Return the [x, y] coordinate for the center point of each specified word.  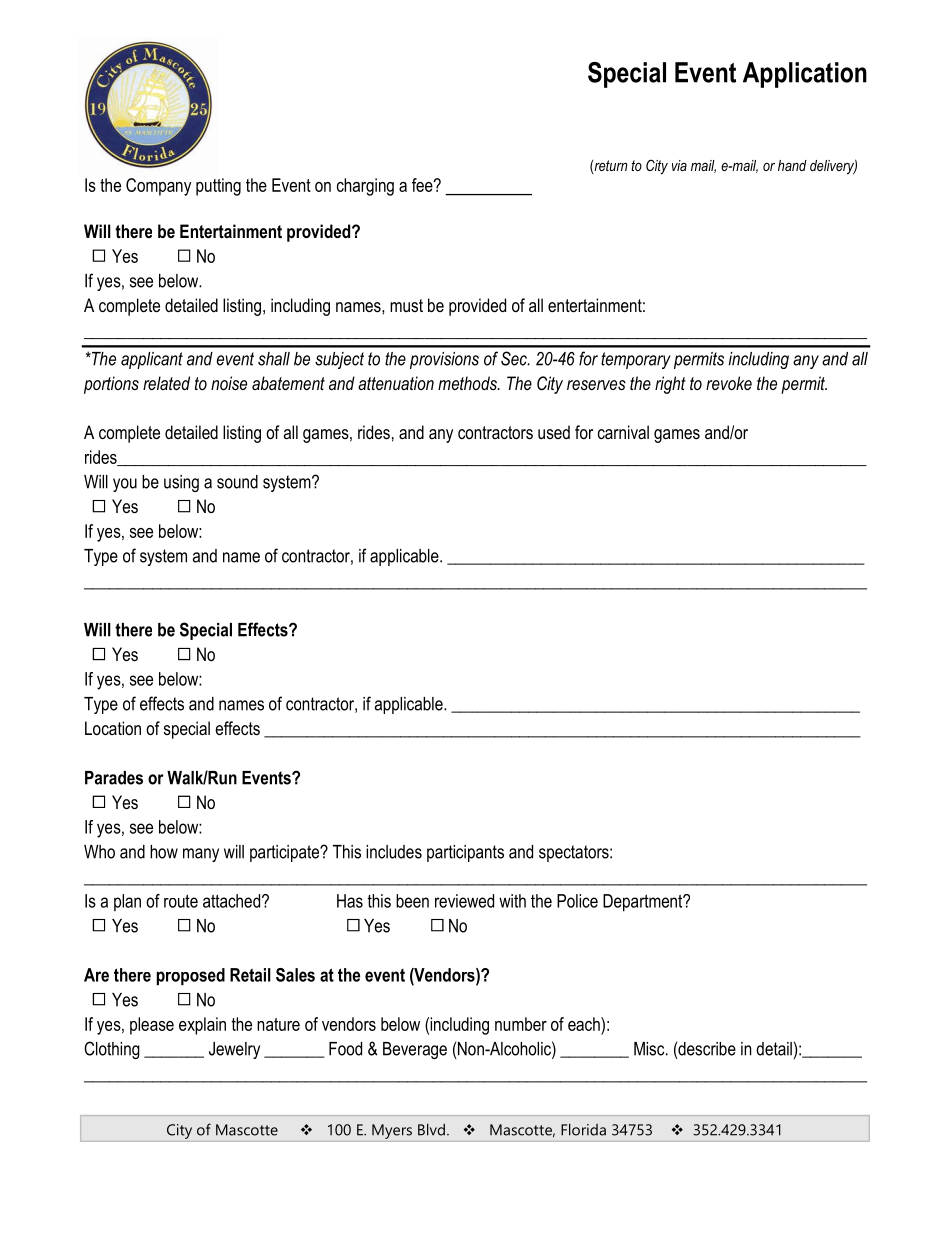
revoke [729, 383]
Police [577, 901]
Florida [583, 1129]
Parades [114, 778]
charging [365, 187]
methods [468, 383]
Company [158, 187]
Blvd [431, 1129]
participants [465, 853]
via [679, 165]
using [181, 483]
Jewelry [234, 1050]
